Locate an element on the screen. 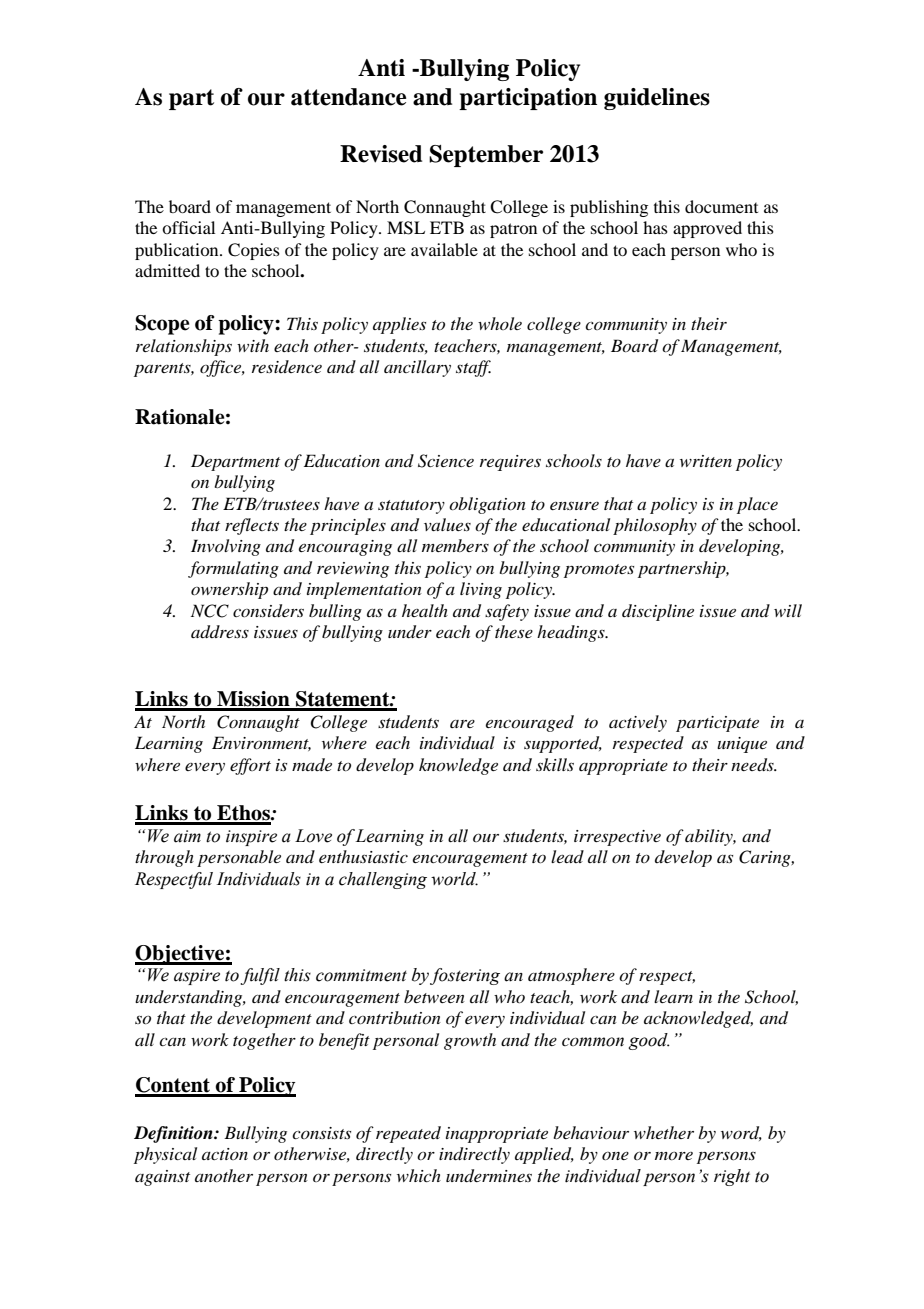 This screenshot has width=924, height=1309. attendance is located at coordinates (348, 97).
